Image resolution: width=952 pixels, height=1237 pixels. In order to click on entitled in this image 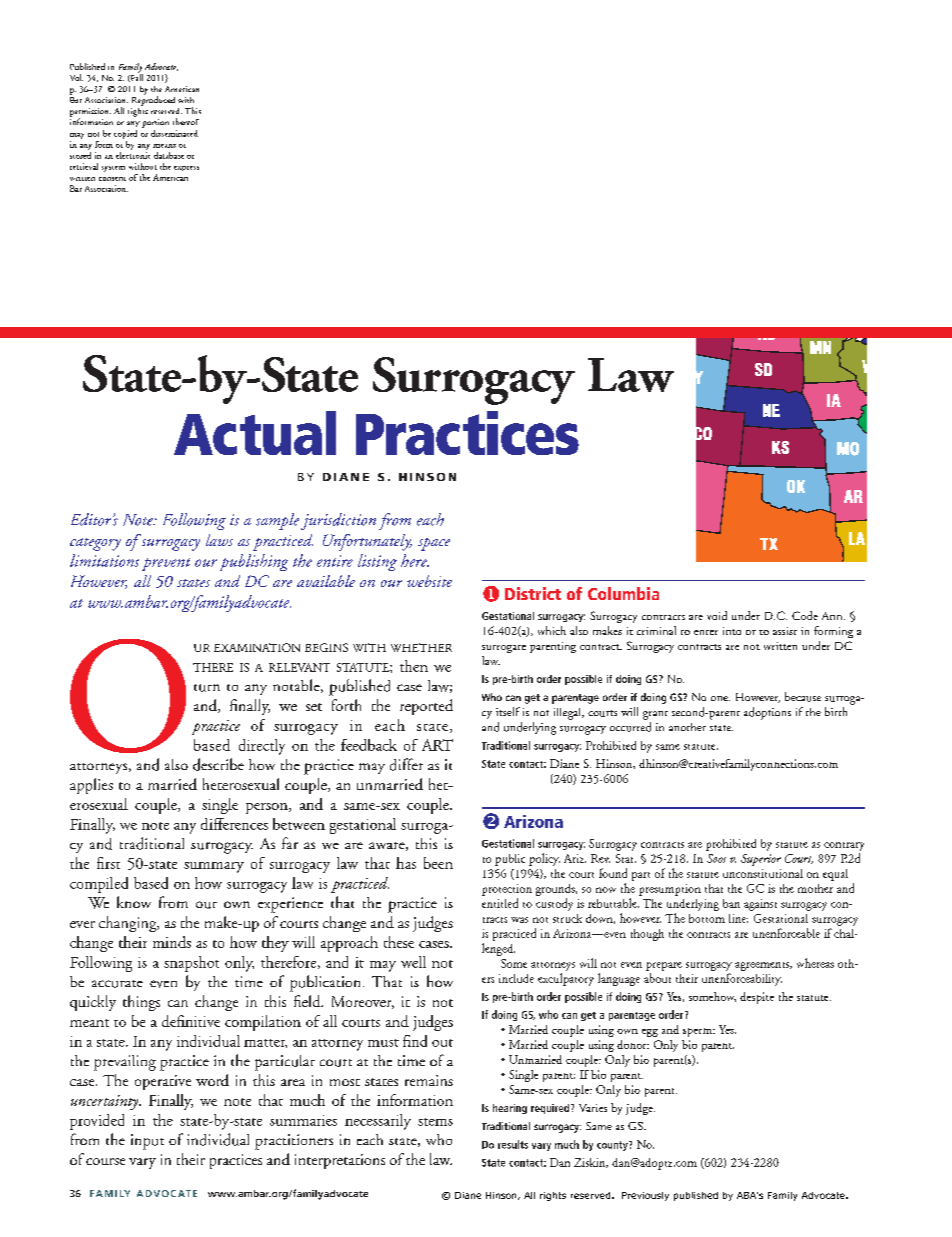, I will do `click(500, 903)`.
